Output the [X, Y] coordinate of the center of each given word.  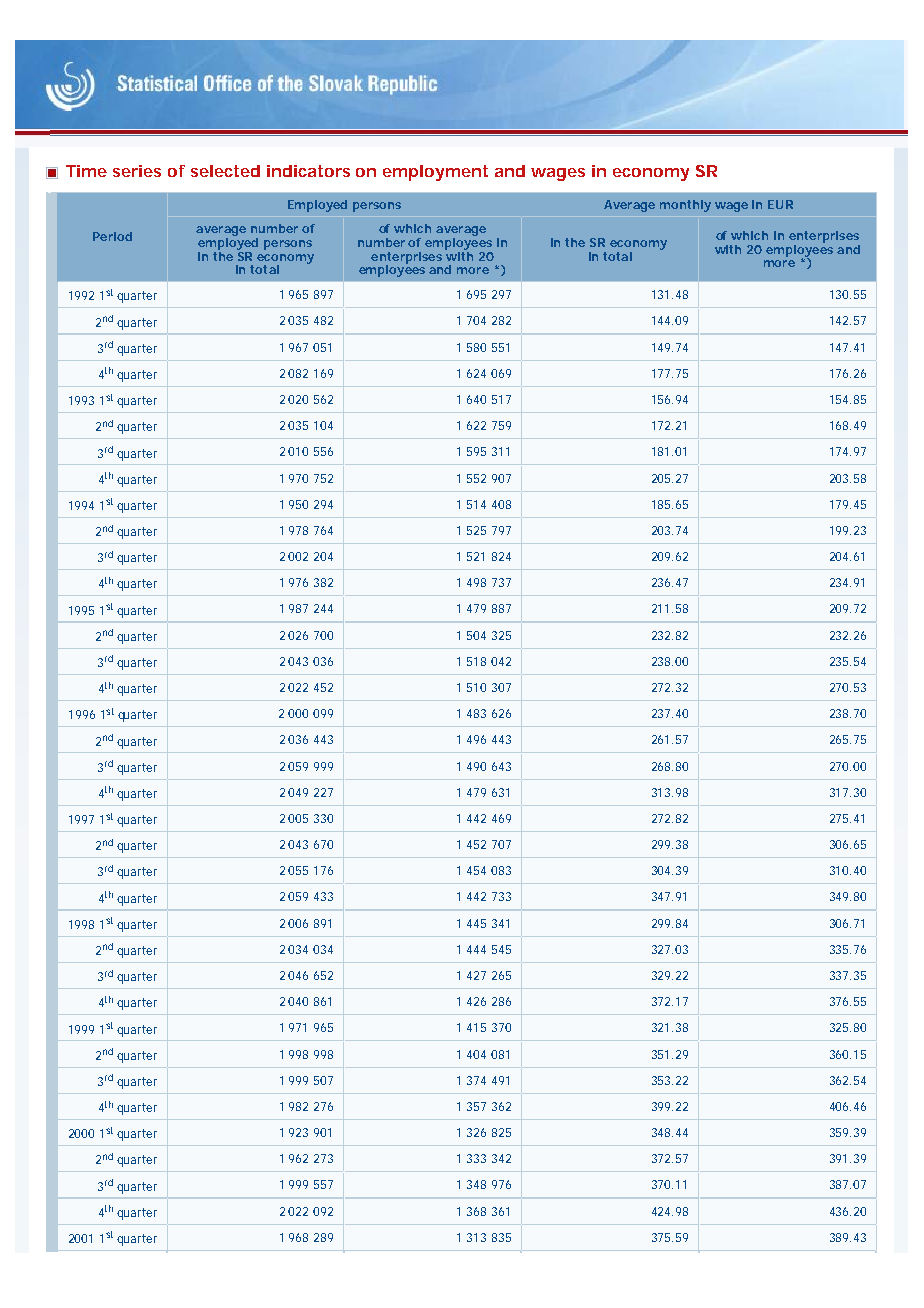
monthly [685, 206]
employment [435, 173]
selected [225, 171]
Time [86, 171]
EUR [780, 204]
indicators [308, 171]
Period [112, 236]
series [137, 171]
